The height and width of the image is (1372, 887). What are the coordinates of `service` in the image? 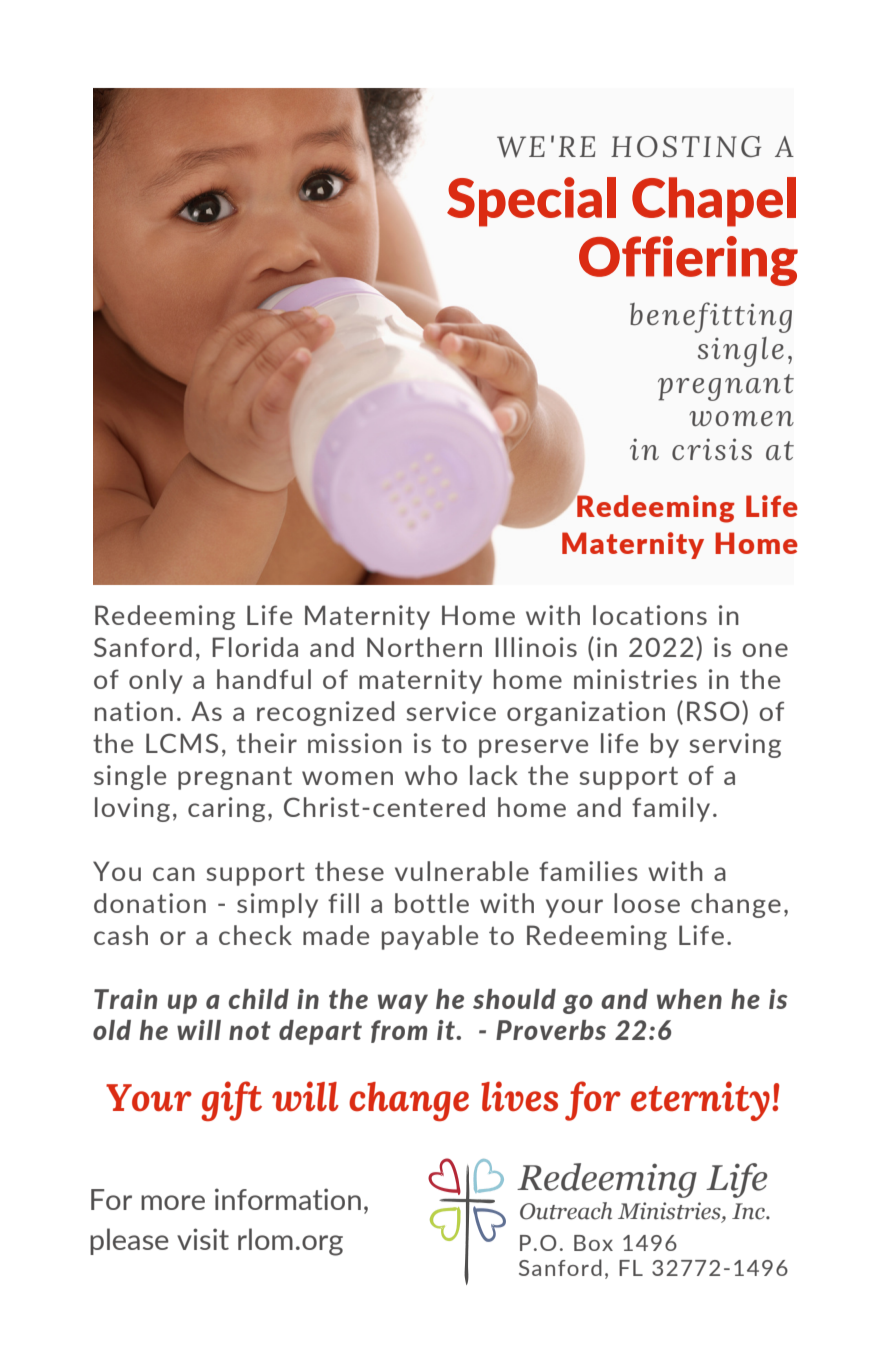 It's located at (451, 711).
